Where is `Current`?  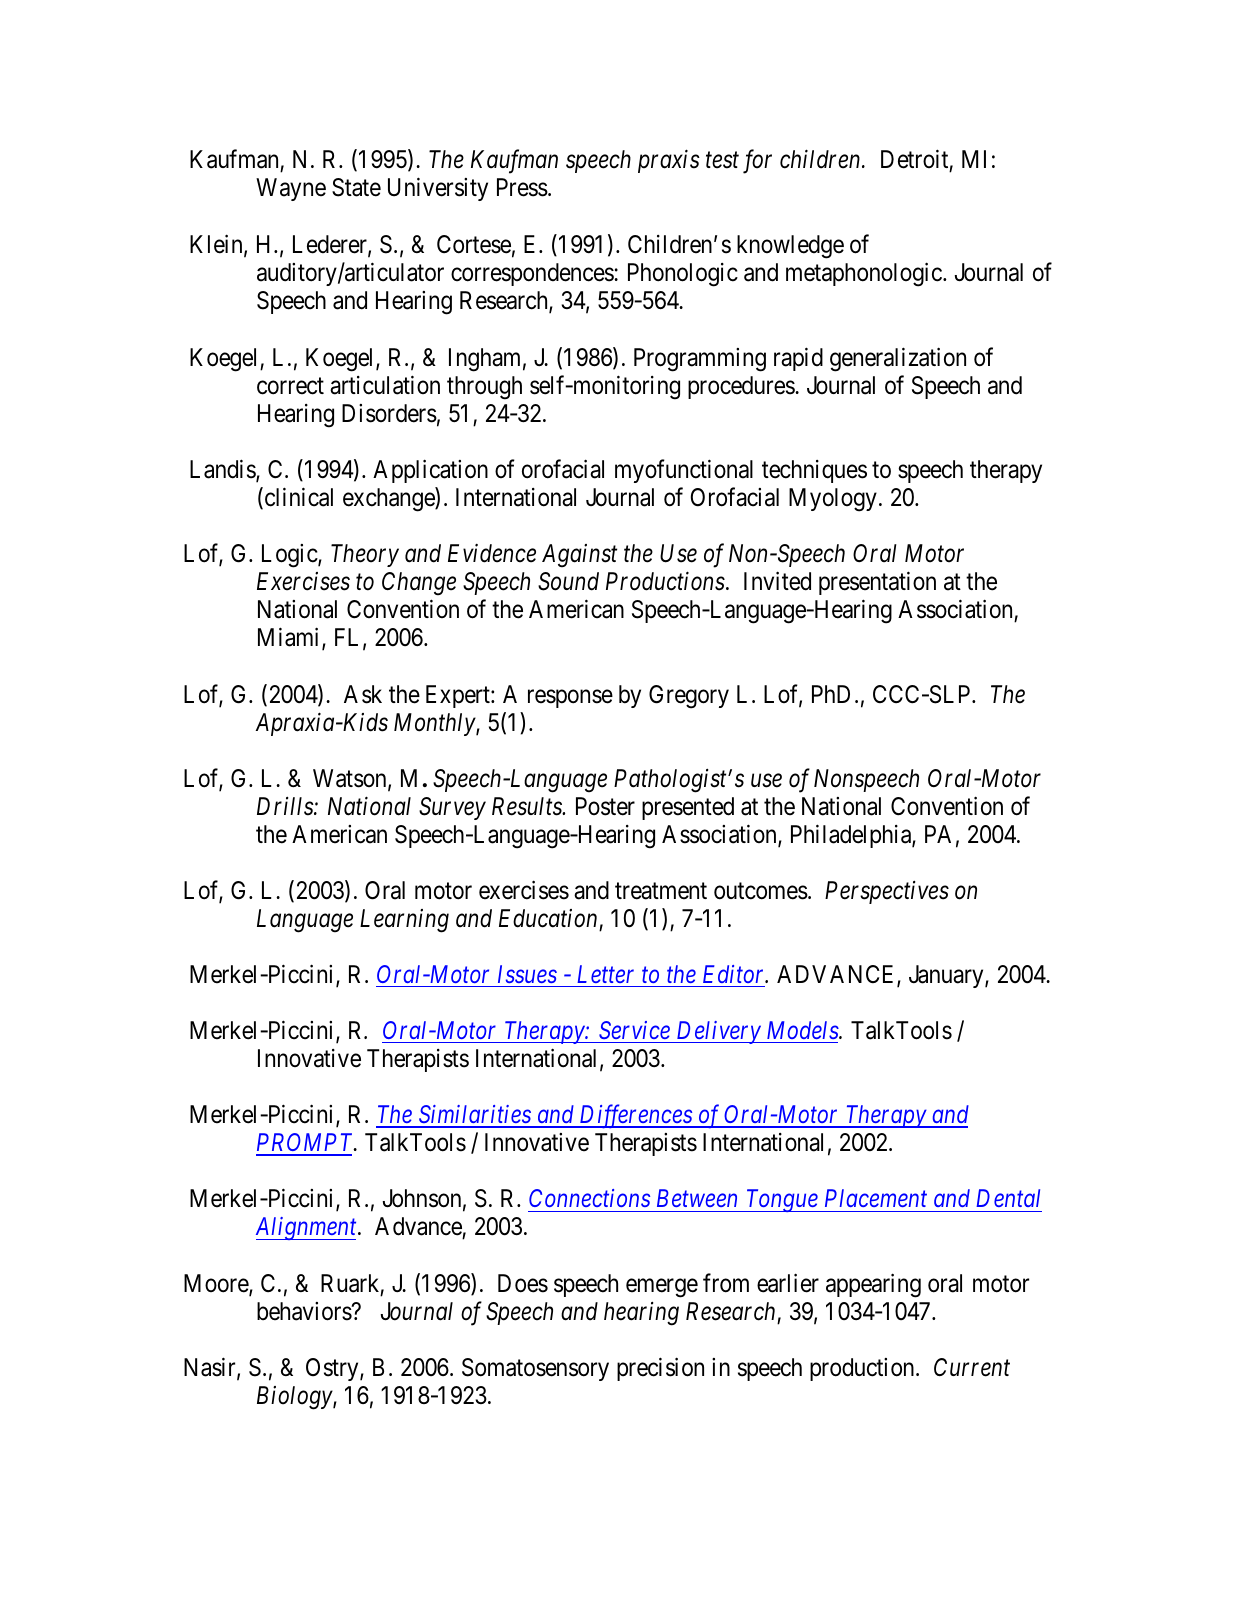 Current is located at coordinates (972, 1367).
